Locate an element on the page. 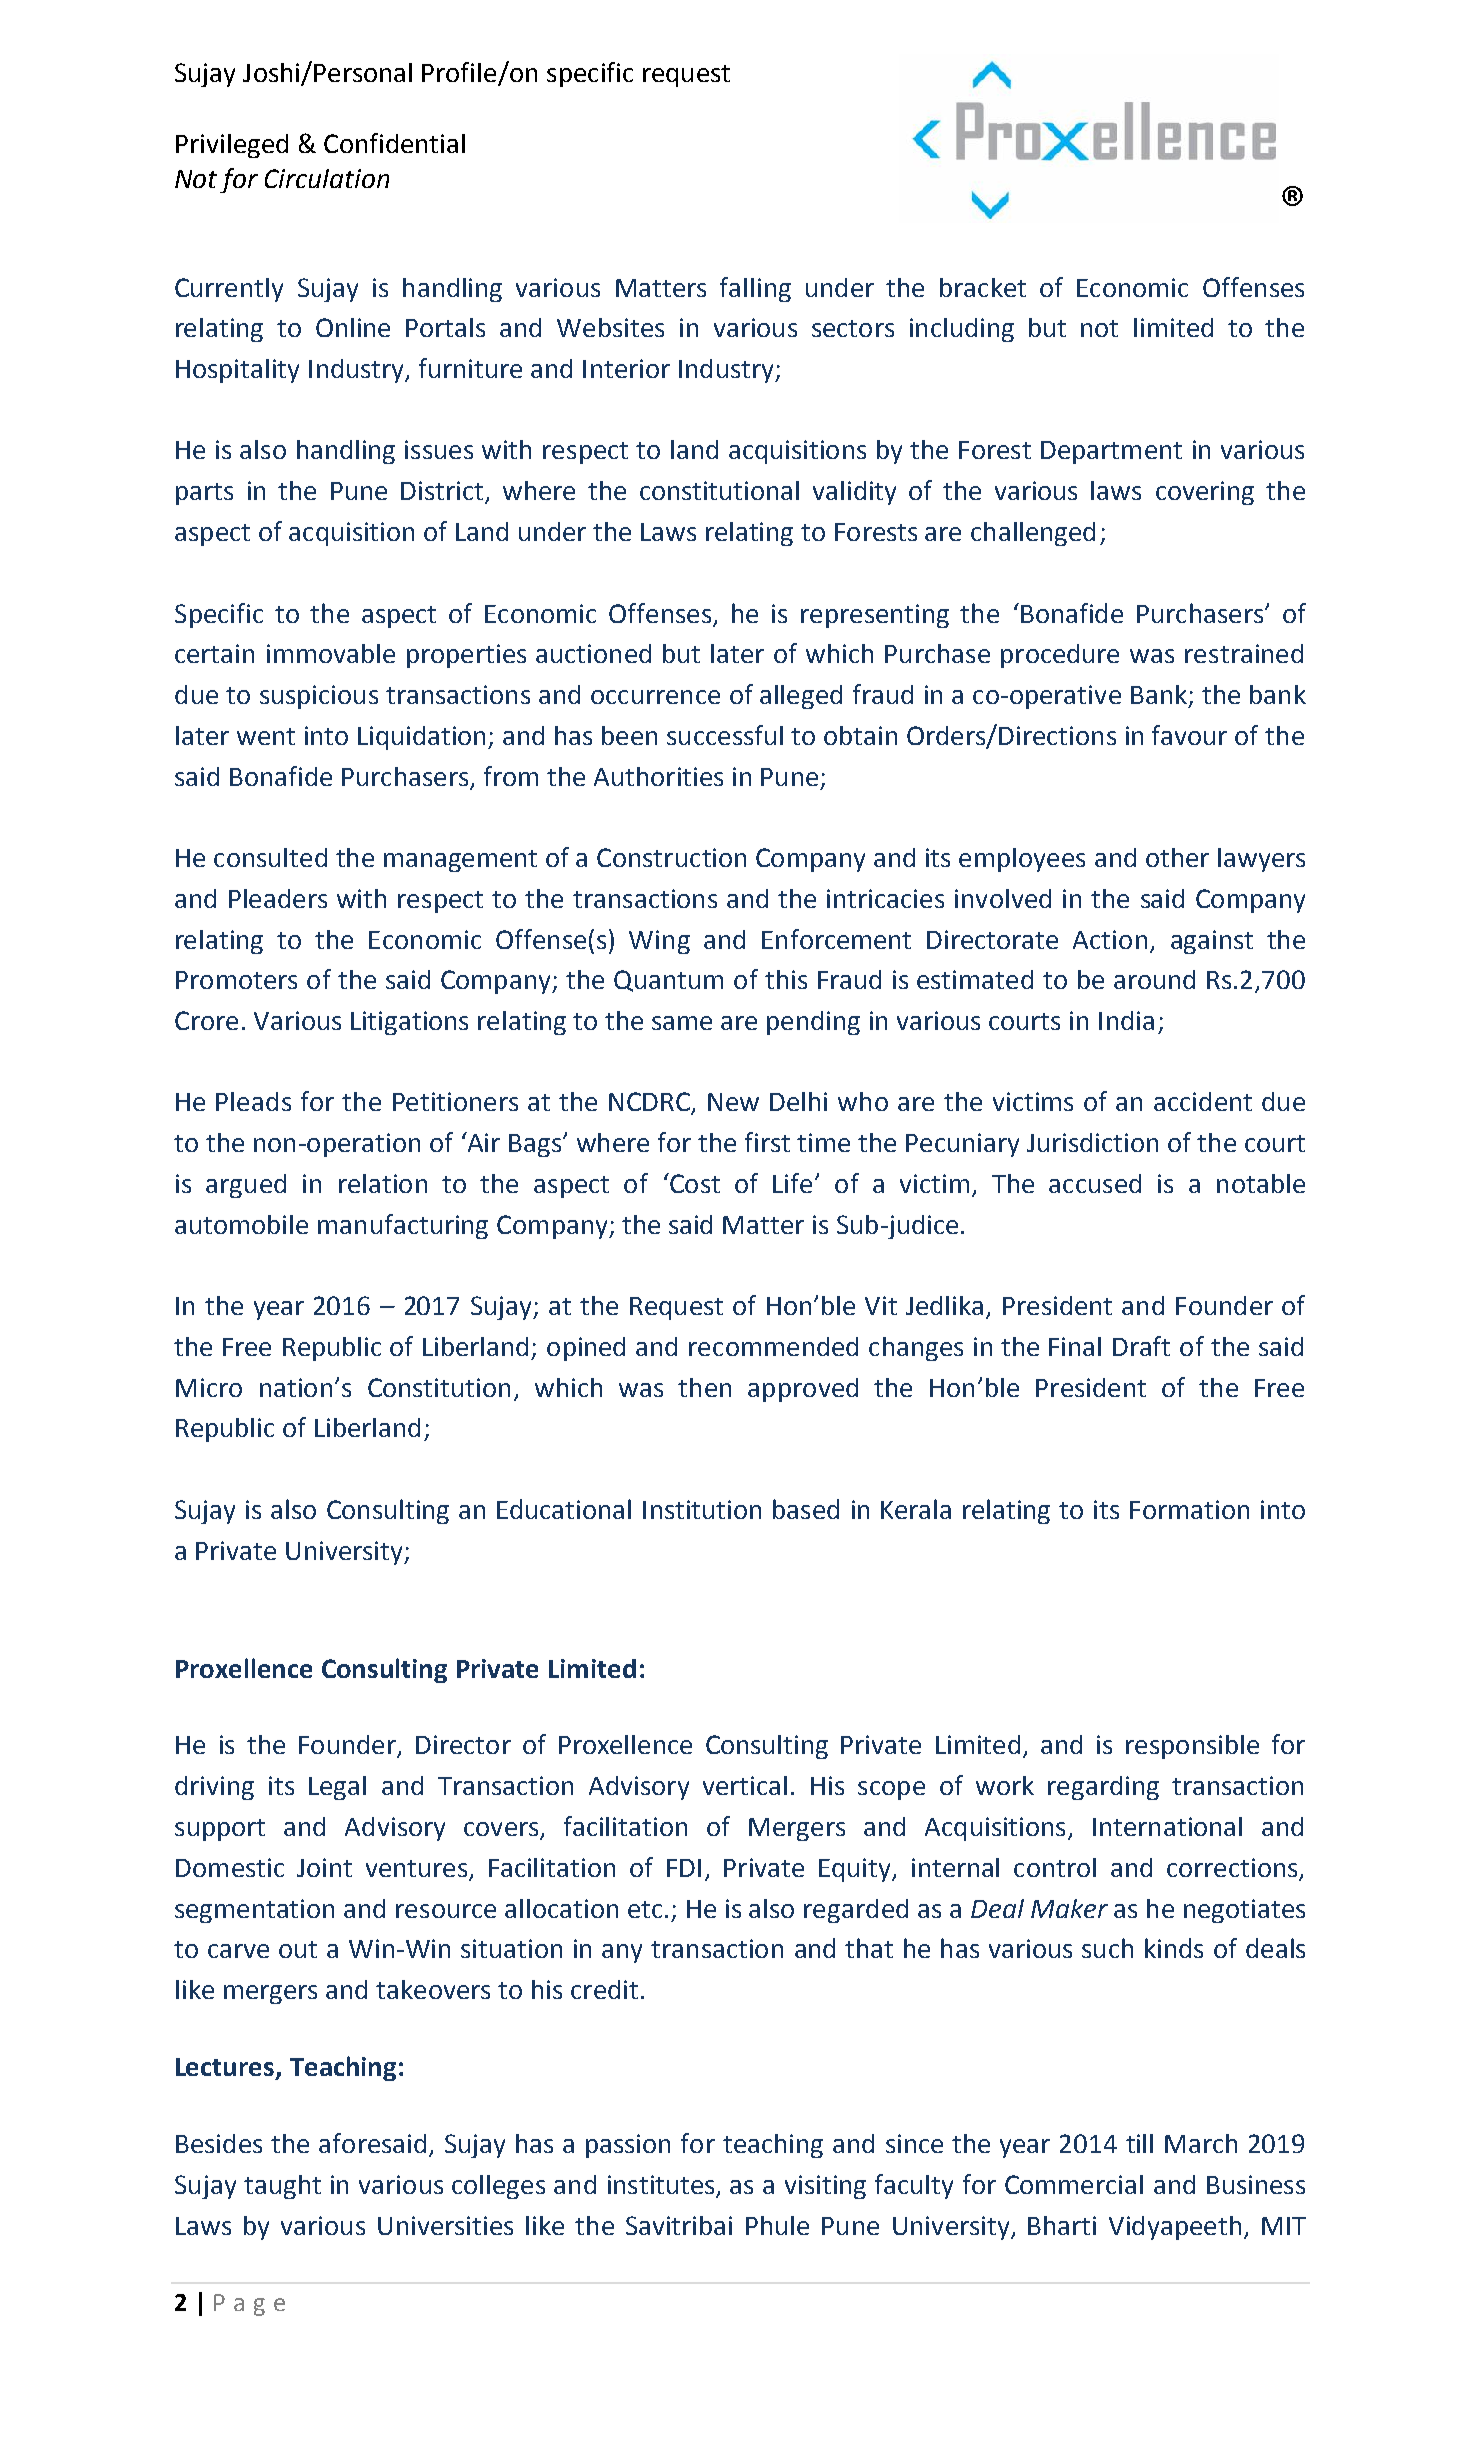  including is located at coordinates (962, 330).
